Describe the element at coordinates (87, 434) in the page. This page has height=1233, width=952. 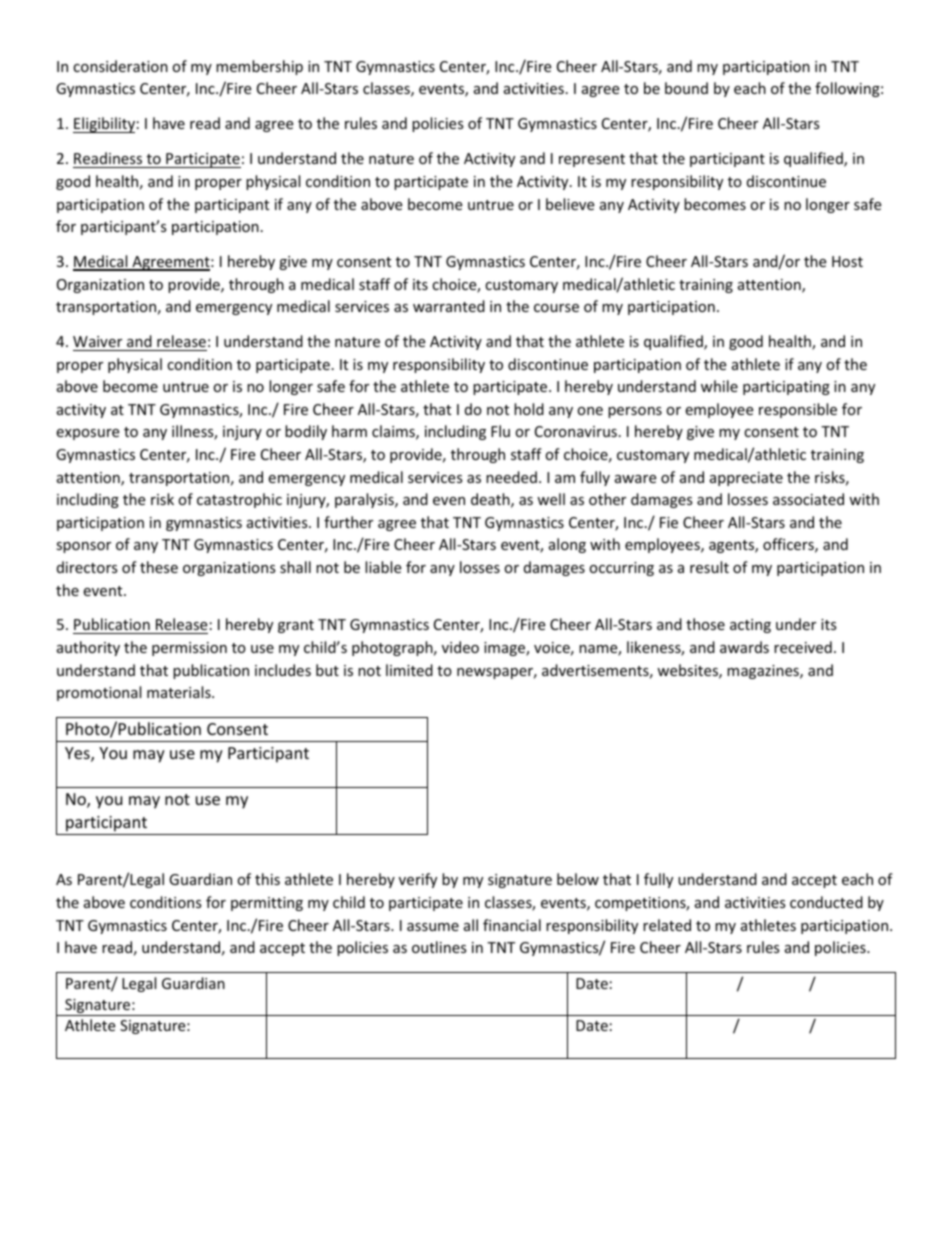
I see `exposure` at that location.
